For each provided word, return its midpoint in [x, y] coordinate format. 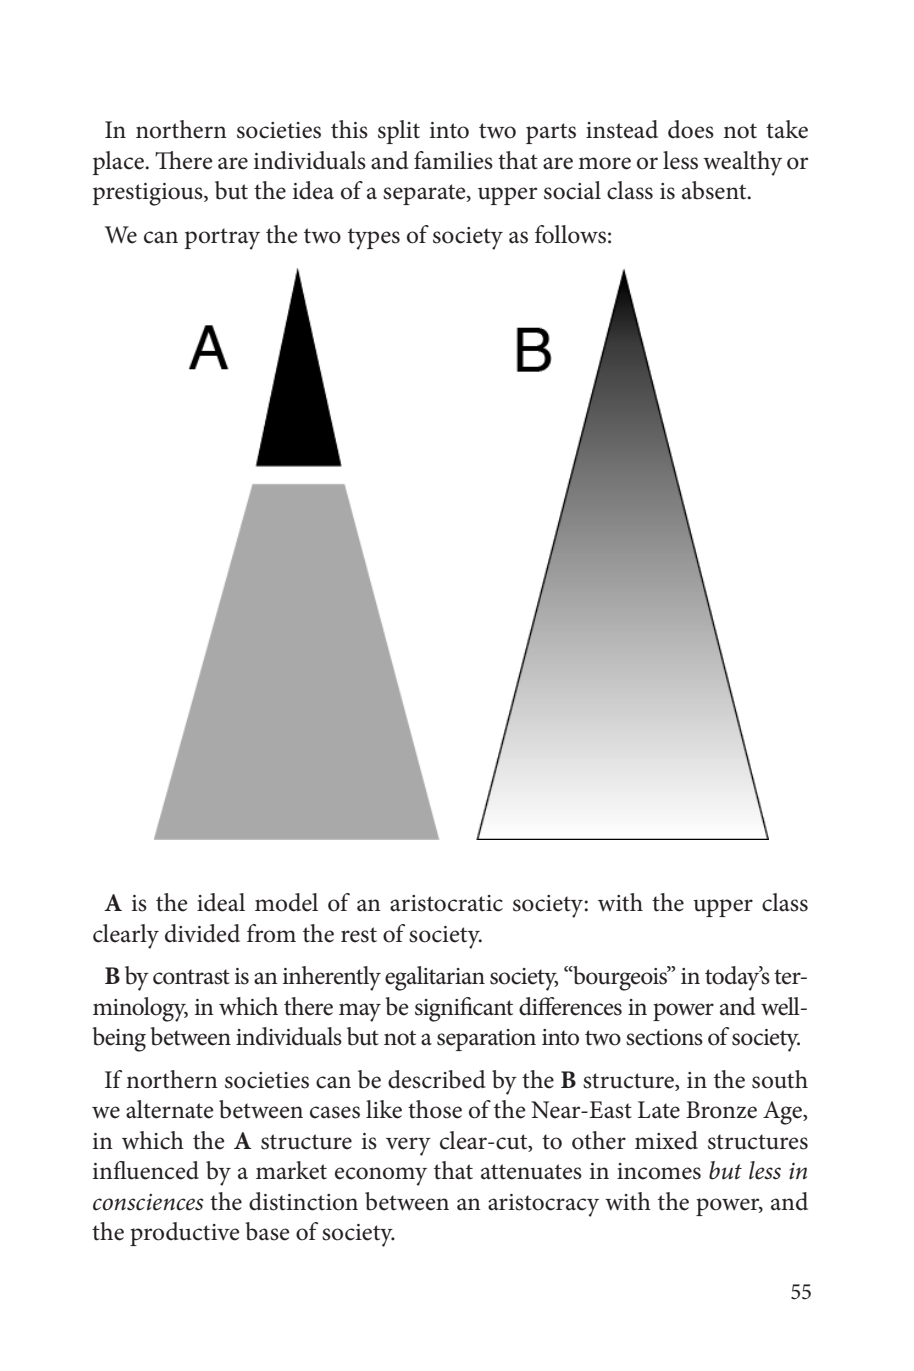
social [572, 190]
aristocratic [446, 903]
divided [202, 933]
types [374, 239]
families [453, 160]
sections [664, 1037]
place [120, 163]
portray [222, 239]
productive [185, 1234]
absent [715, 190]
